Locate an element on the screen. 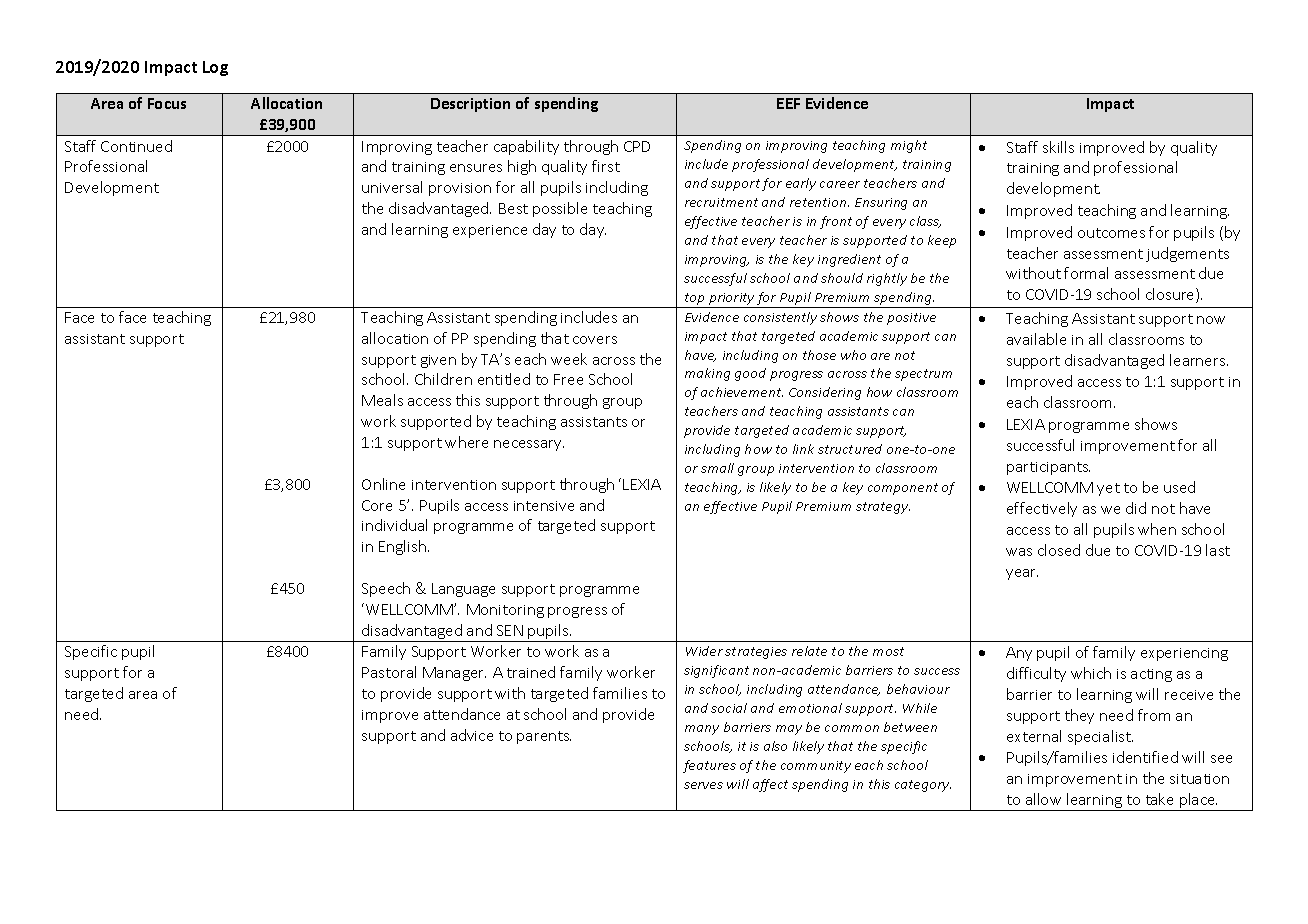 Image resolution: width=1308 pixels, height=924 pixels. year is located at coordinates (1022, 574).
